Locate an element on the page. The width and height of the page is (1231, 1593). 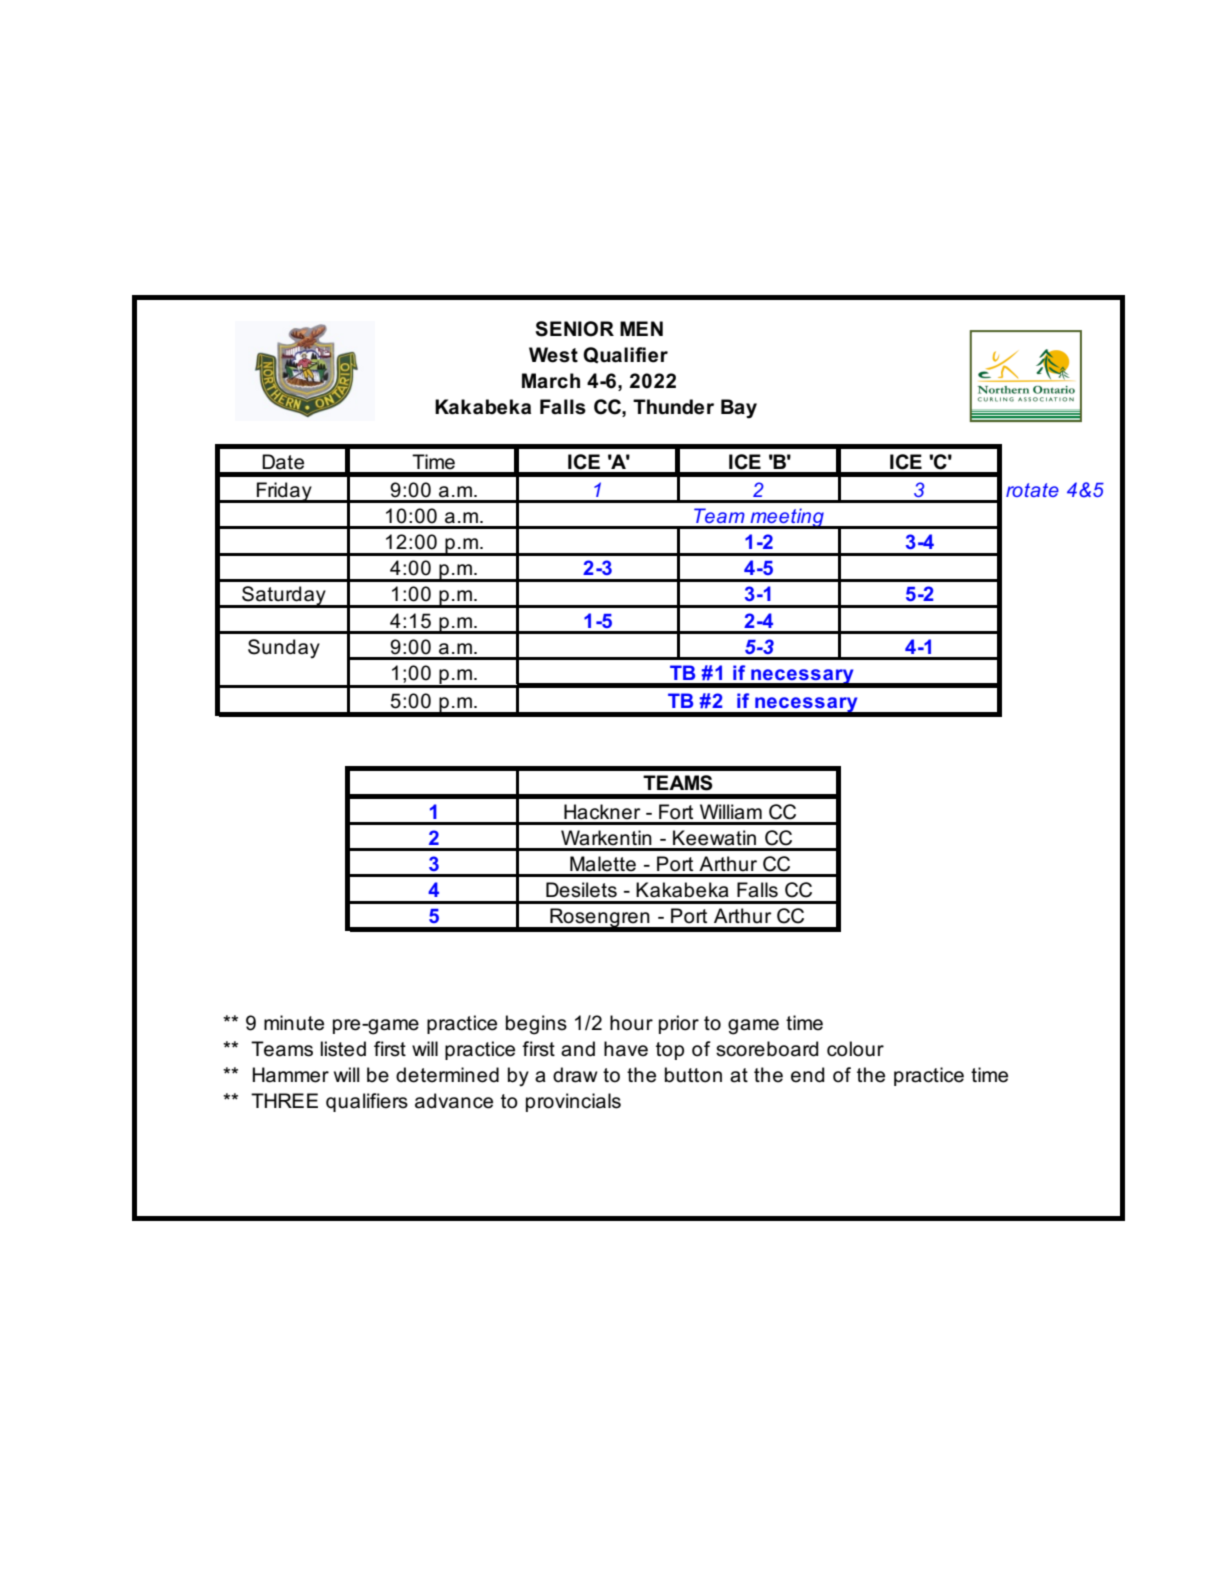
Fort is located at coordinates (676, 812).
